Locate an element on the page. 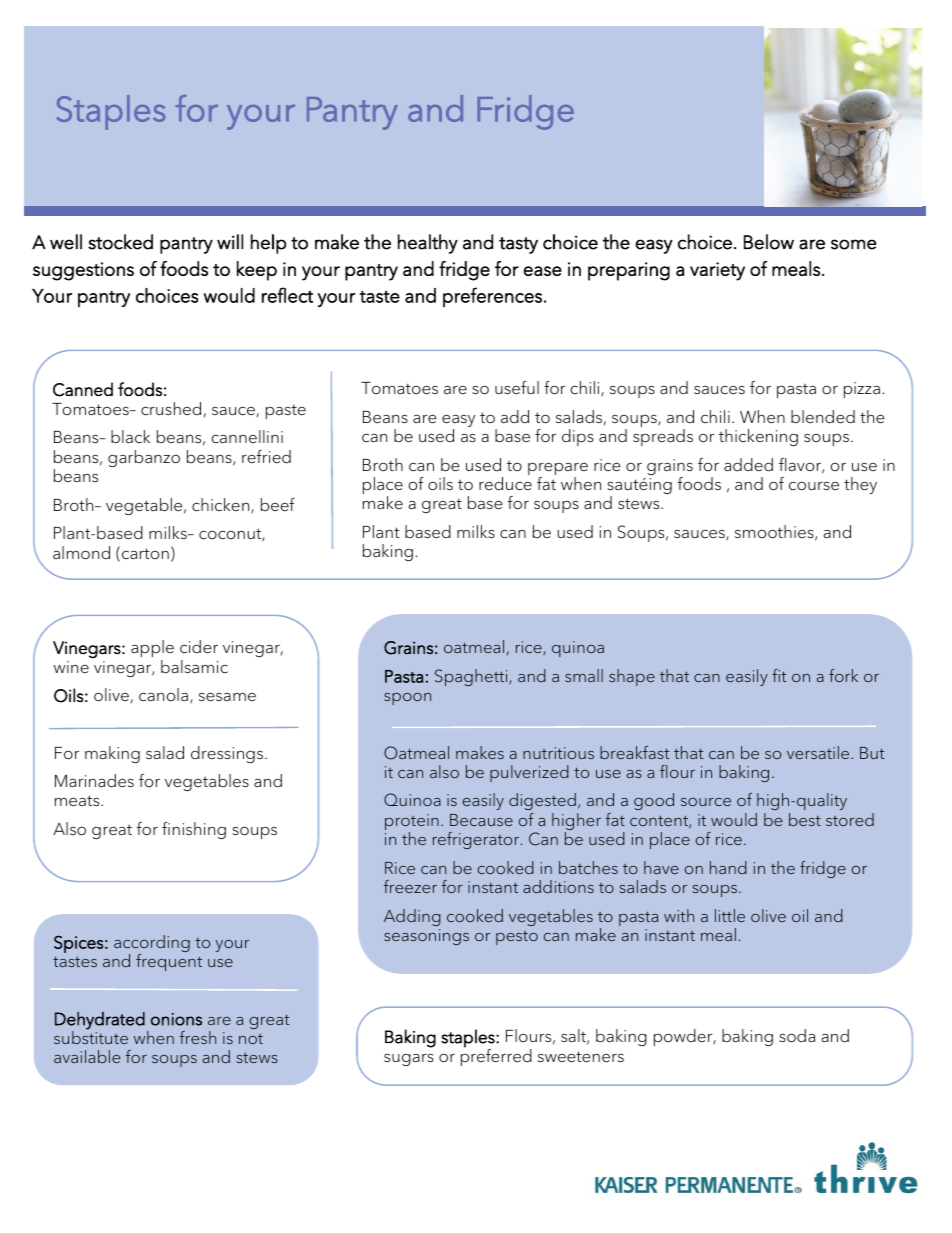 This page has width=952, height=1233. Below is located at coordinates (769, 242).
